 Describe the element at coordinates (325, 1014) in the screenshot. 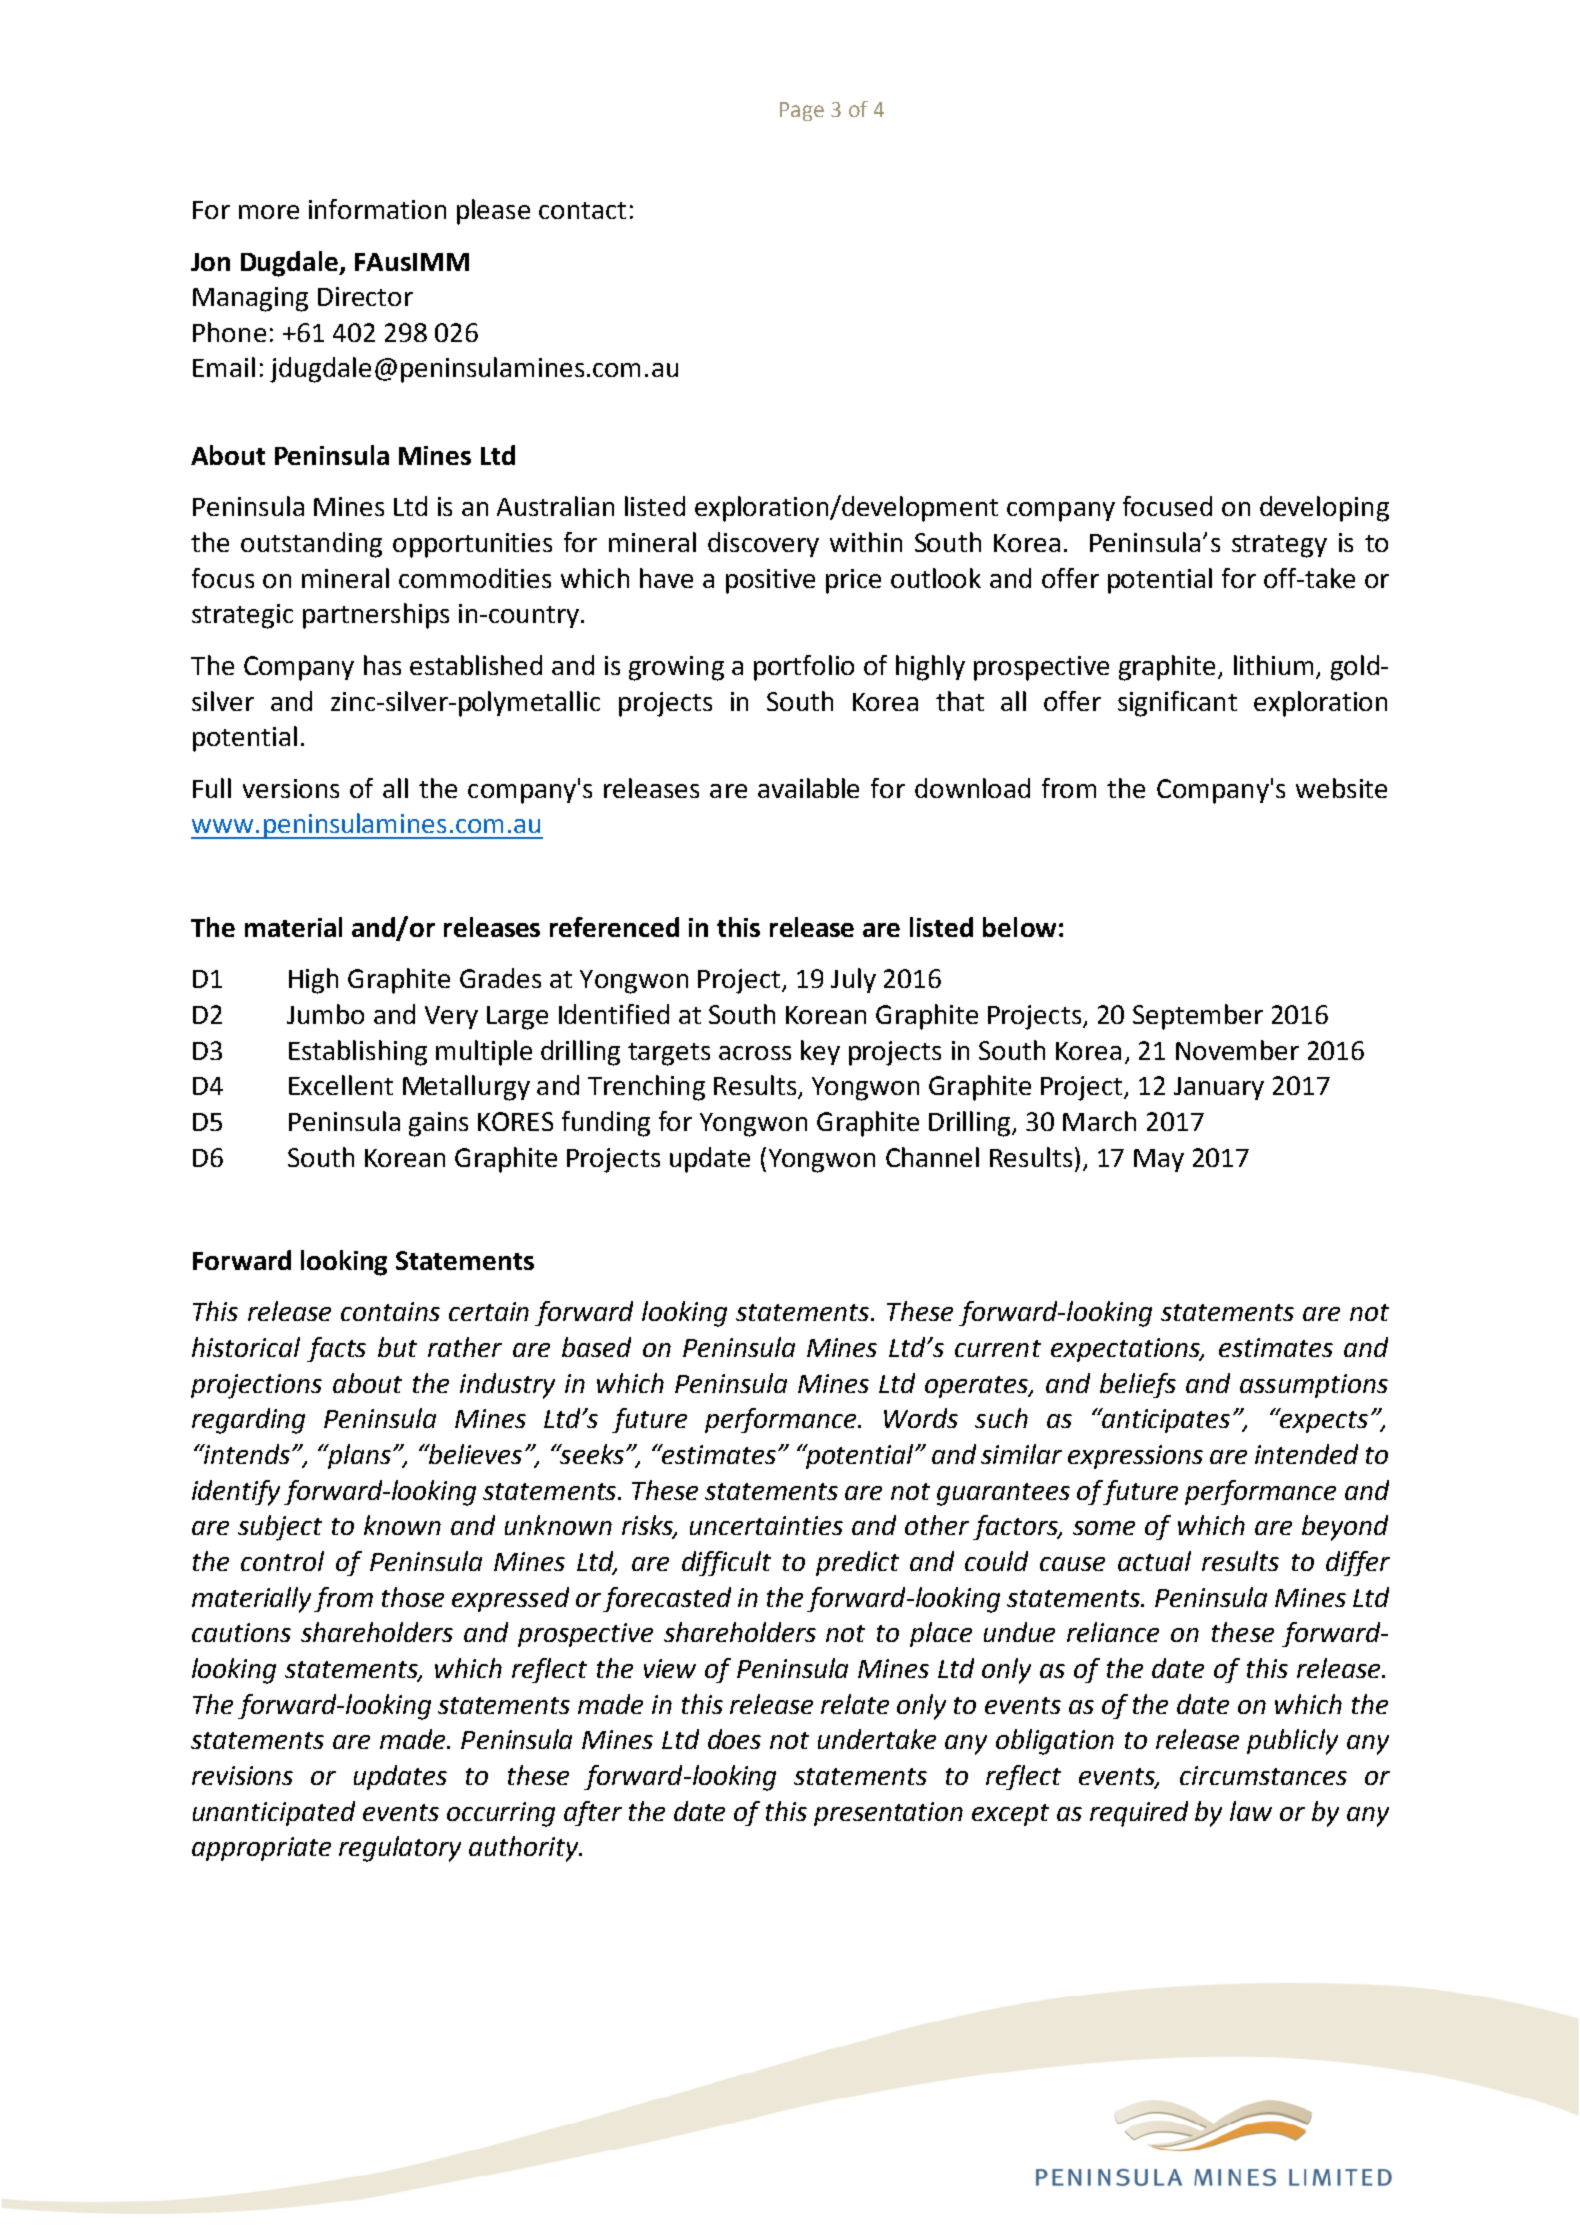

I see `Jumbo` at that location.
